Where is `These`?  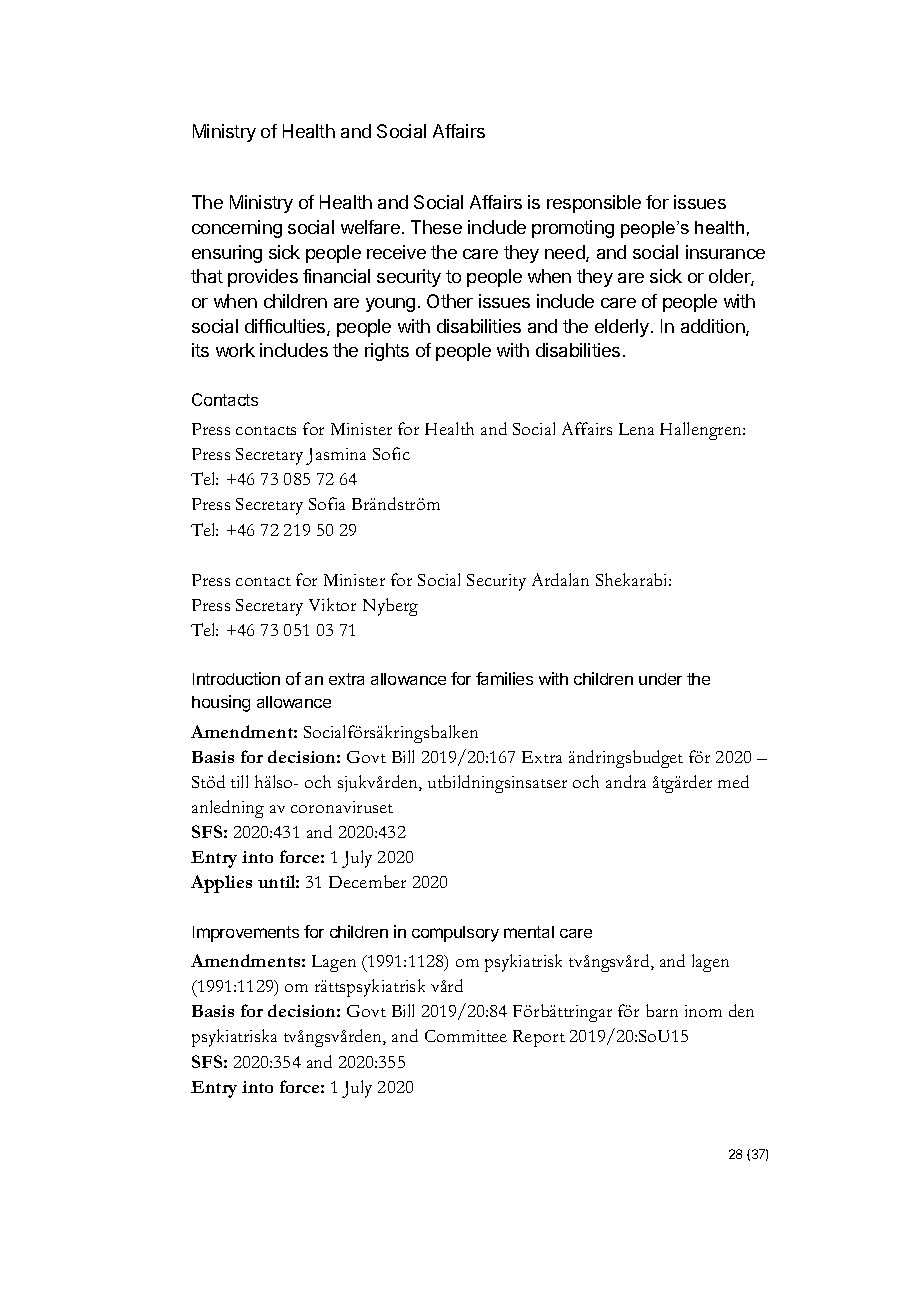 These is located at coordinates (436, 227).
